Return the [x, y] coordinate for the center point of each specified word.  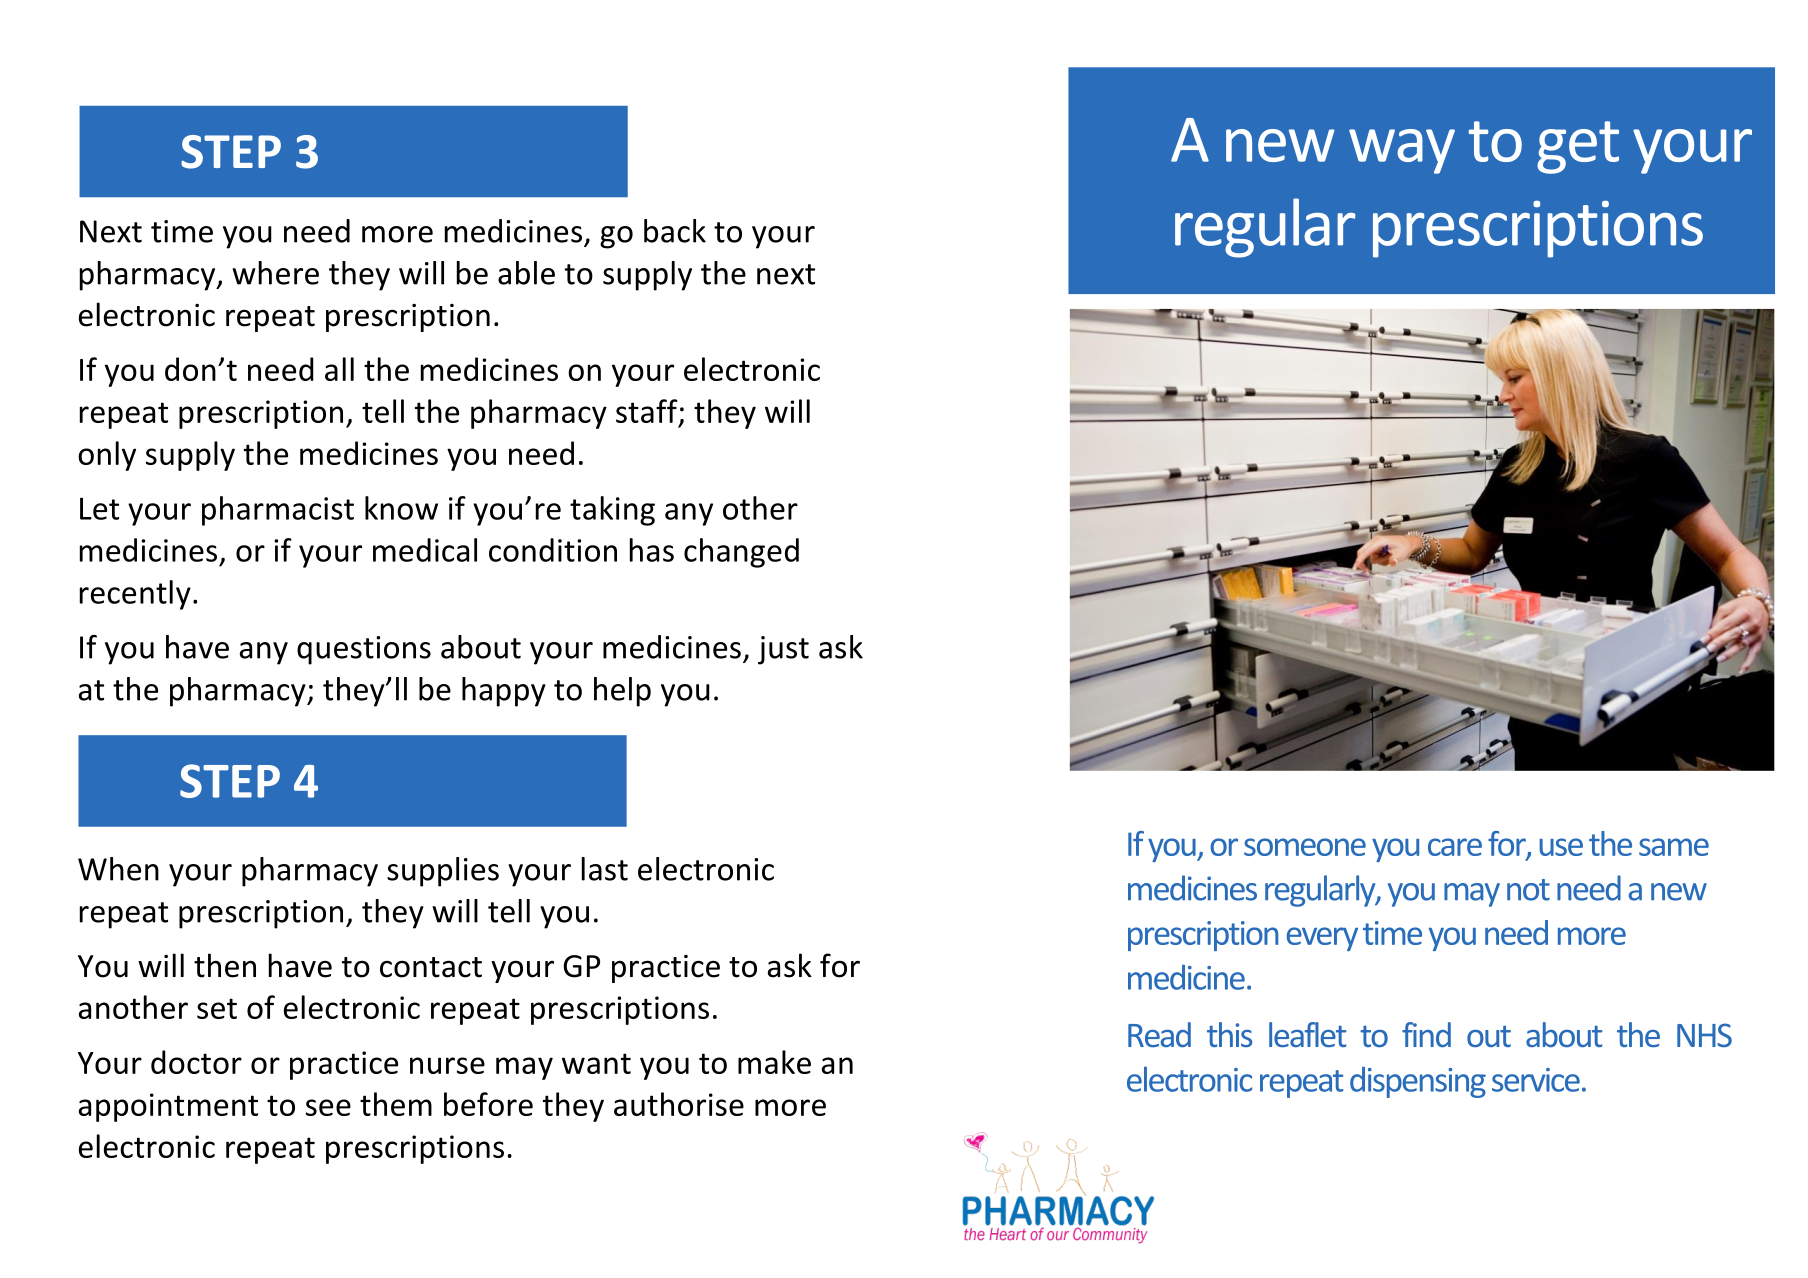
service [1536, 1080]
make [774, 1062]
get [1578, 147]
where [275, 273]
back [675, 231]
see [328, 1107]
